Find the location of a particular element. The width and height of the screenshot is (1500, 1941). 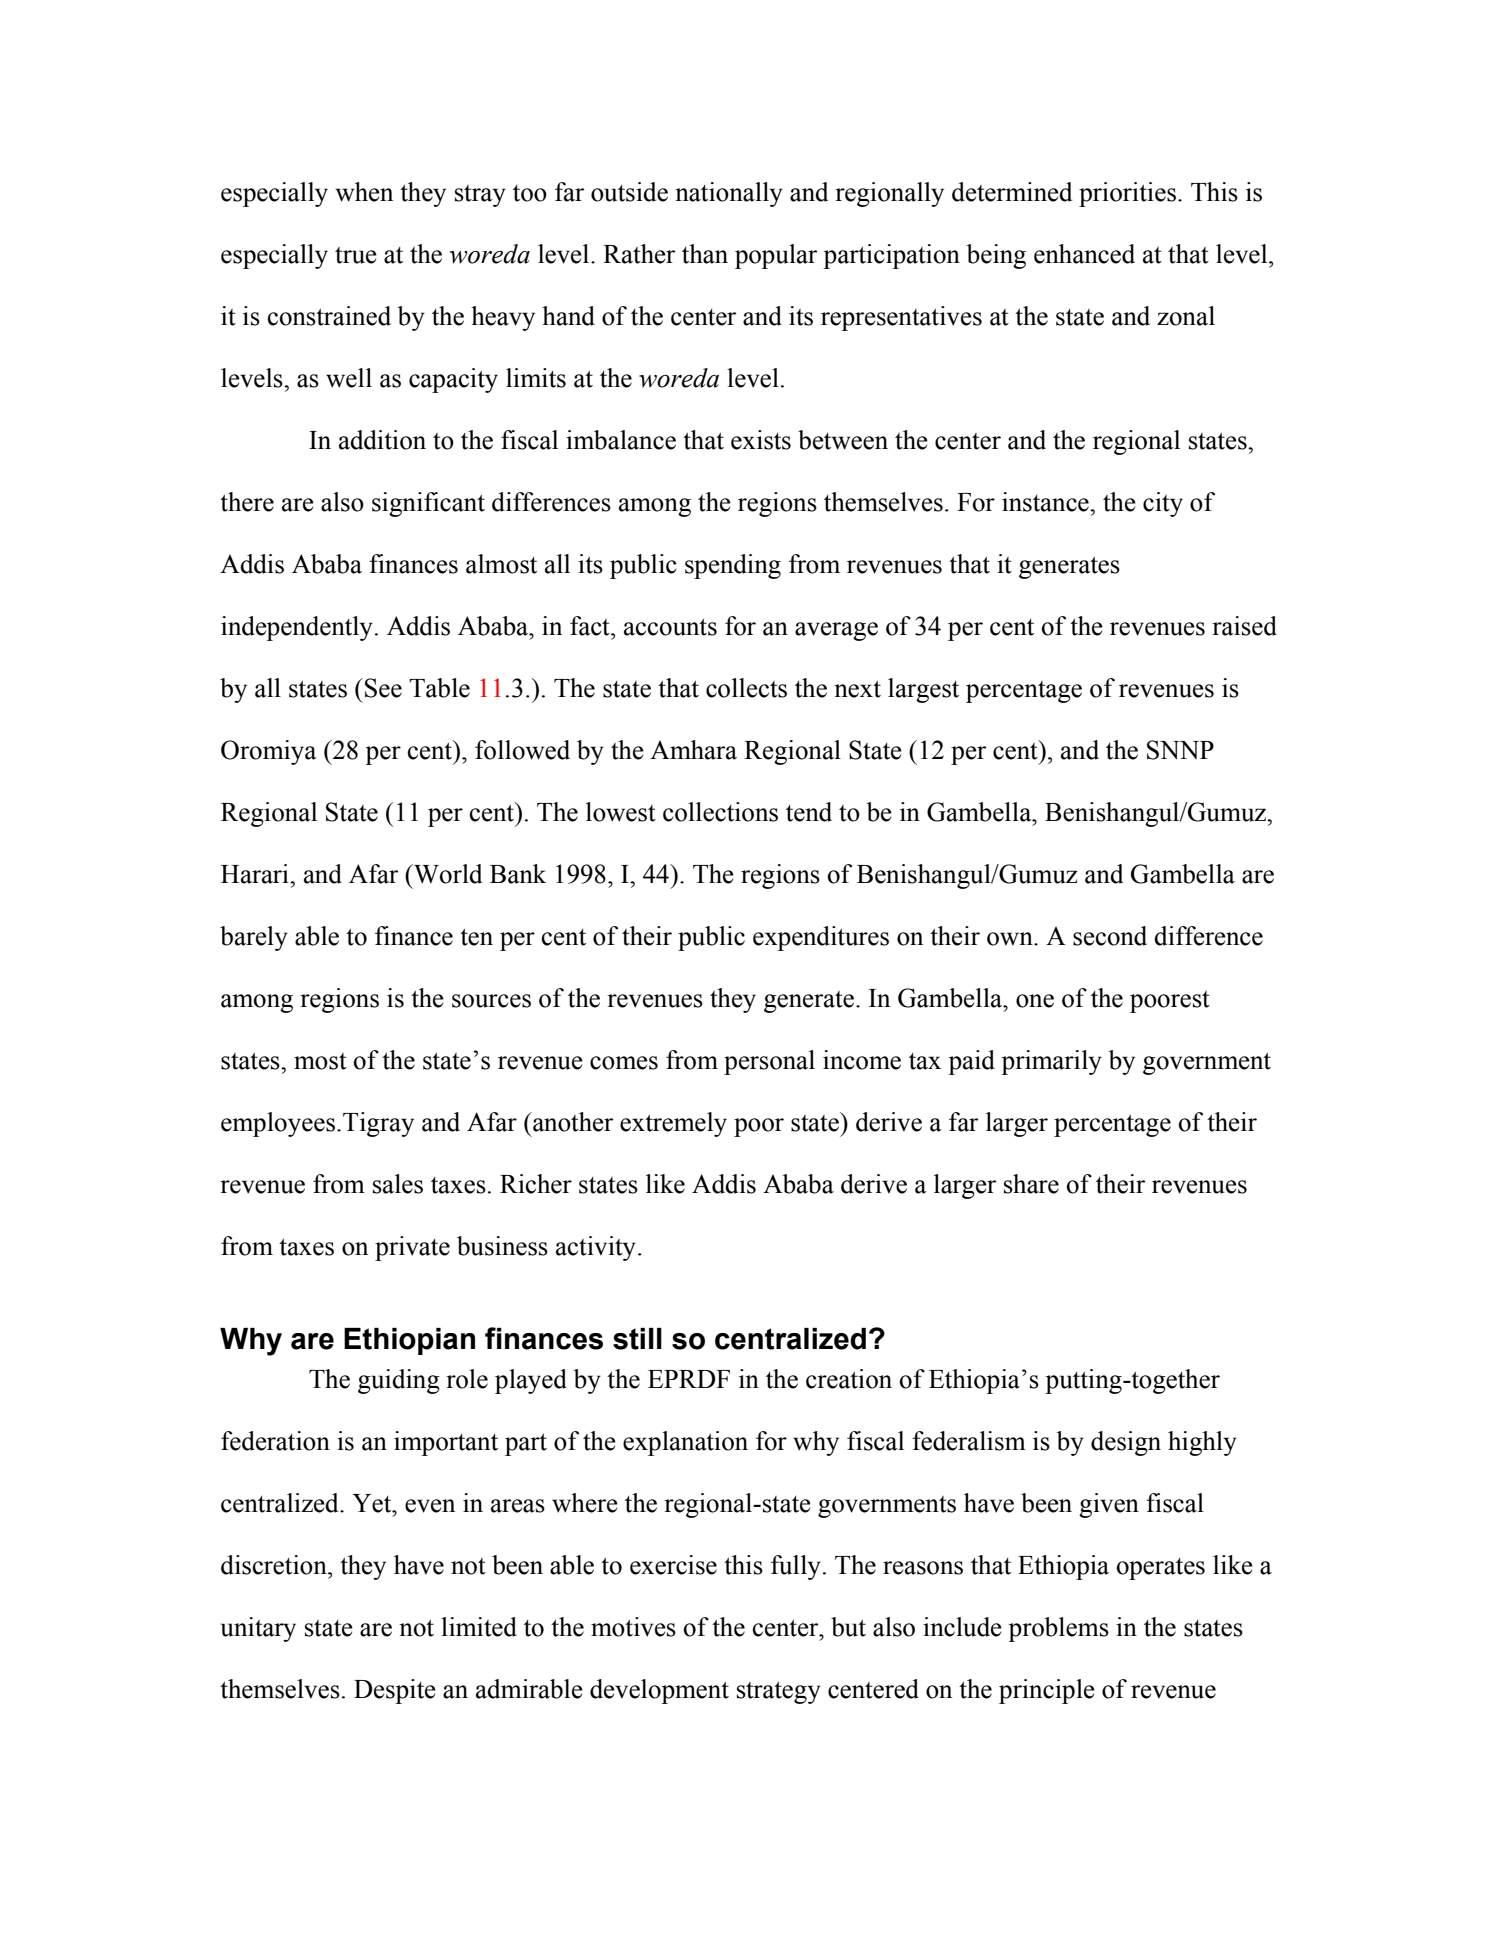

enhanced is located at coordinates (1084, 254).
